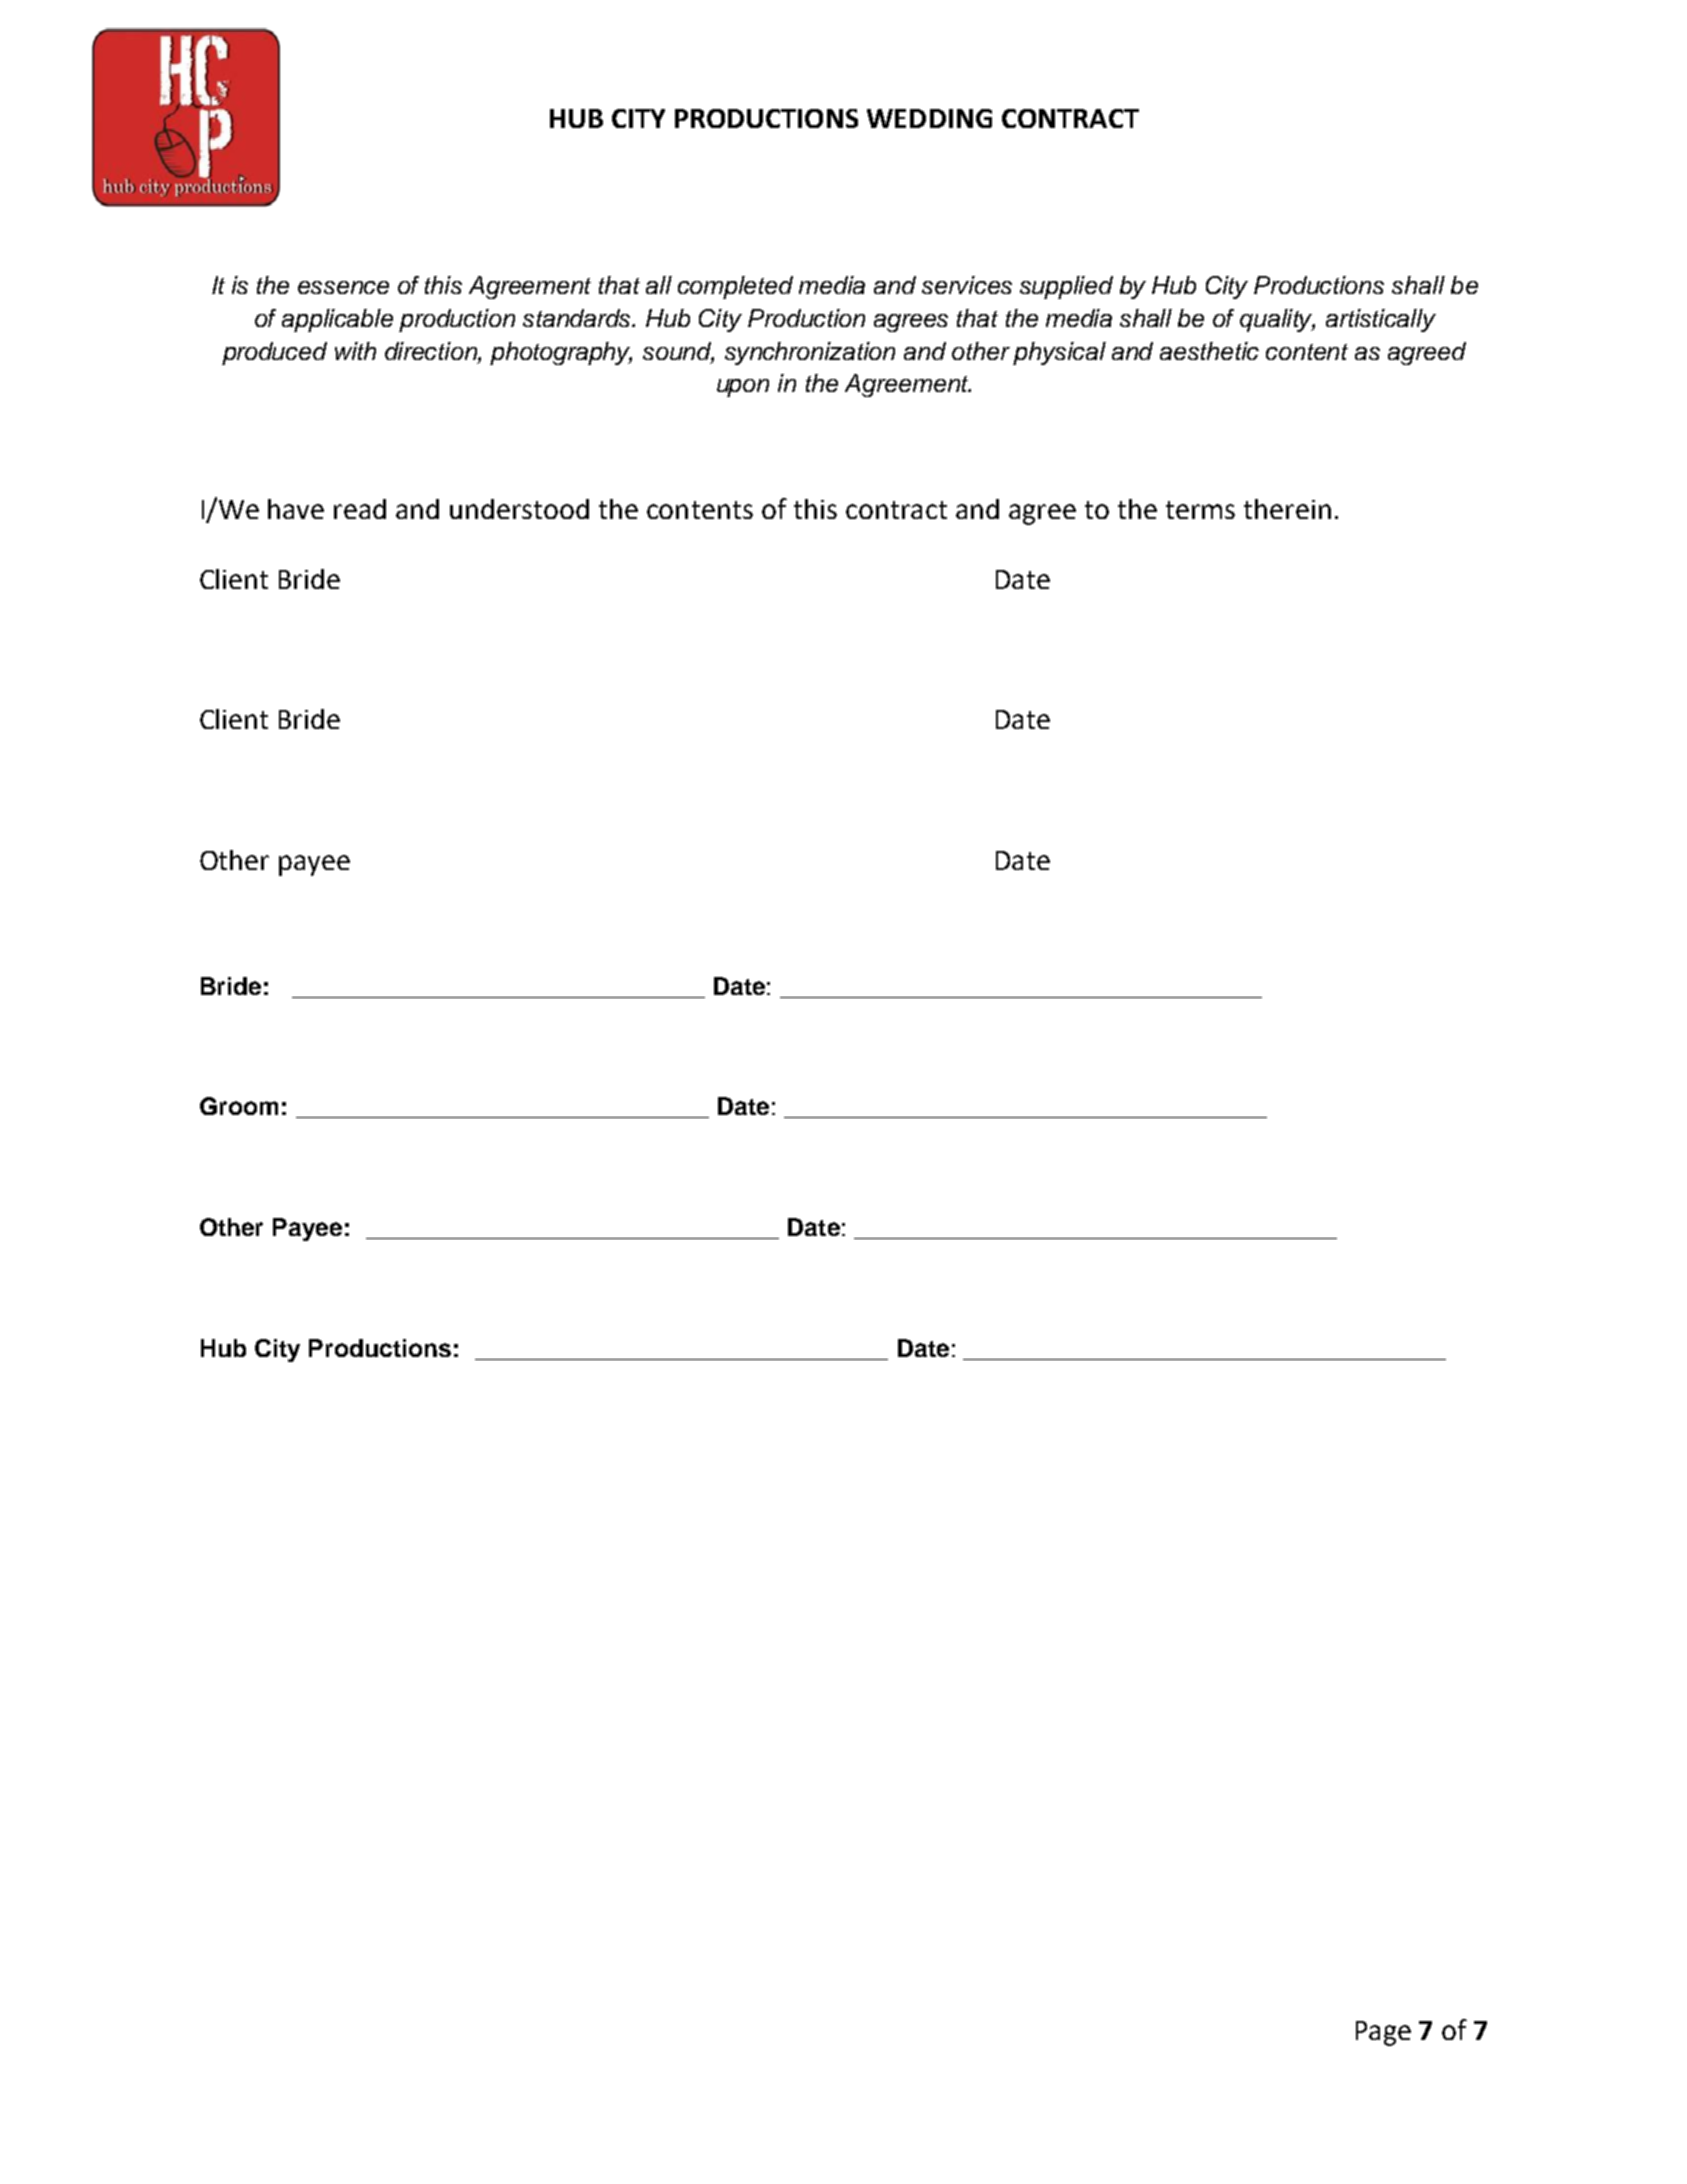 This page has width=1687, height=2184. I want to click on Groom, so click(239, 1106).
